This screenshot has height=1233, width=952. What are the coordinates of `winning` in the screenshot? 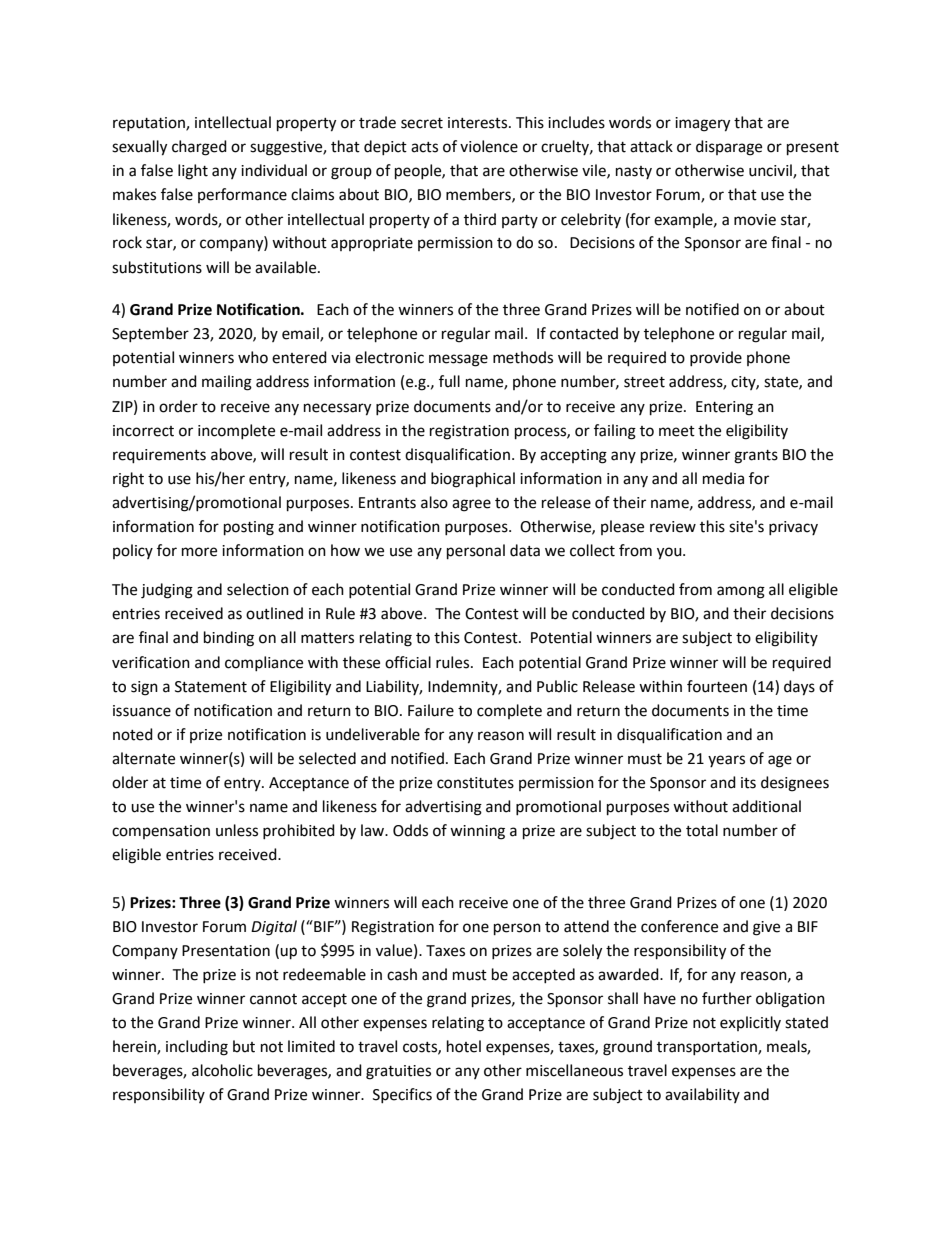 It's located at (477, 832).
